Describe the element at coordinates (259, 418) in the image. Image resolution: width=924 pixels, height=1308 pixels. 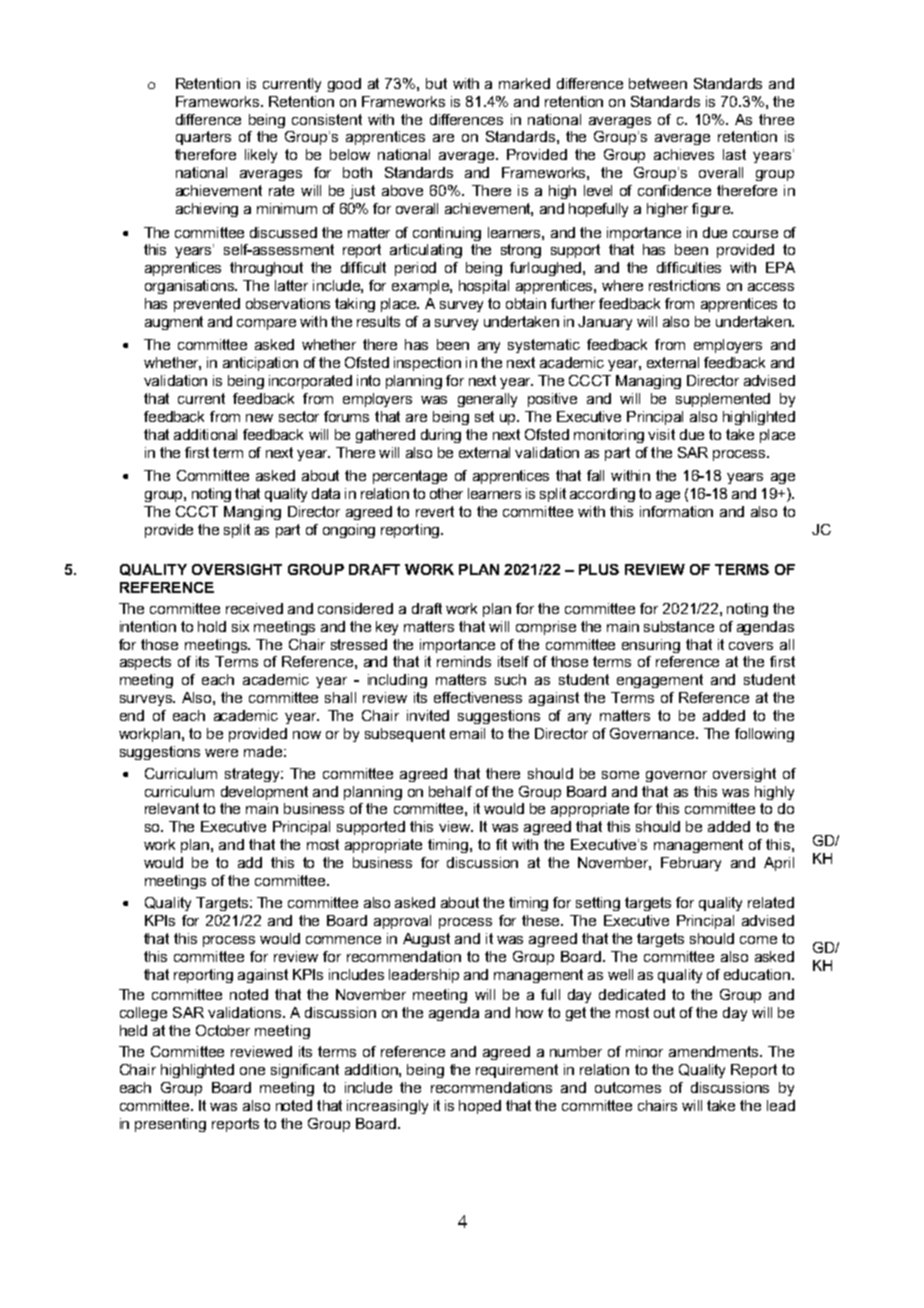
I see `new` at that location.
